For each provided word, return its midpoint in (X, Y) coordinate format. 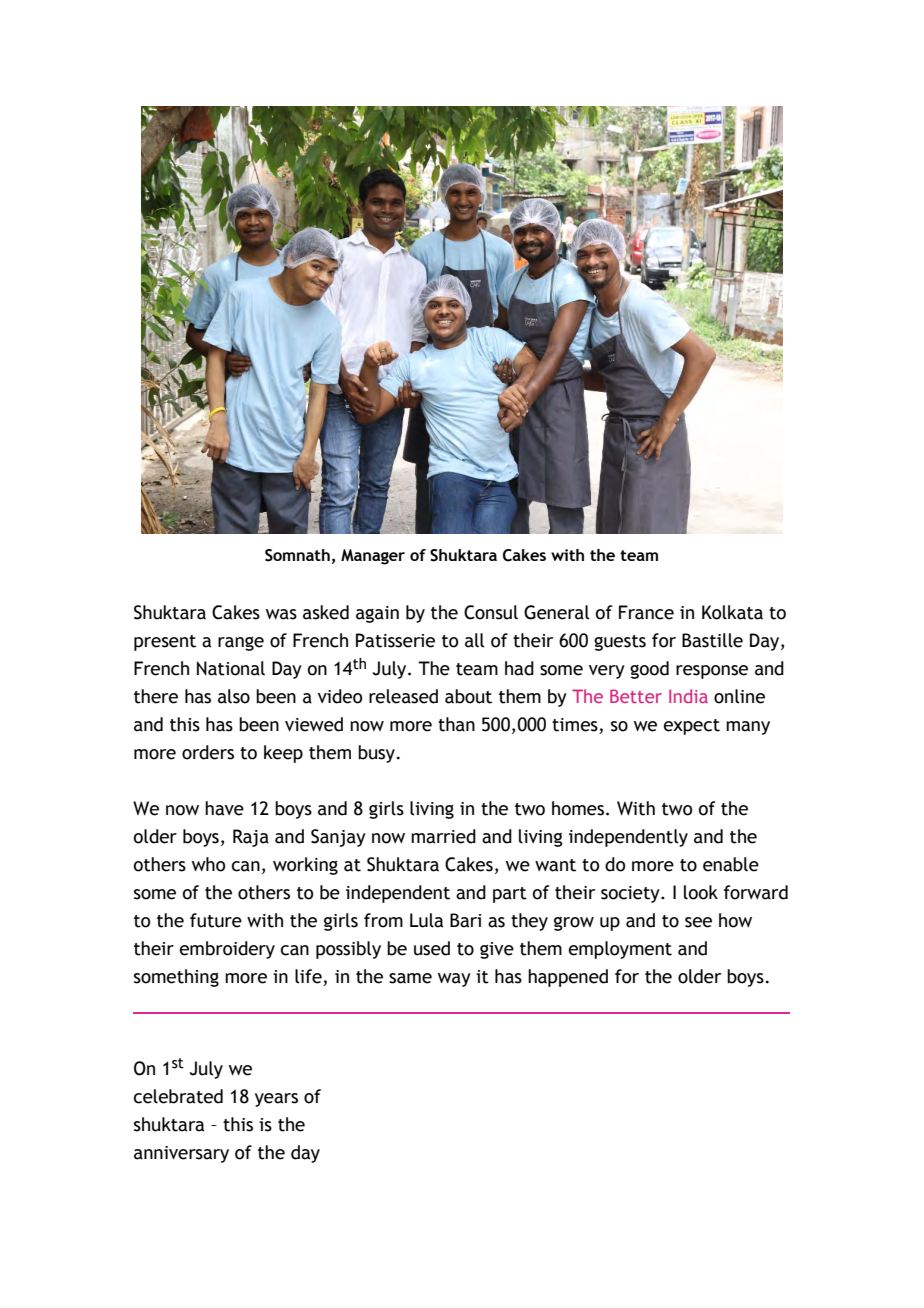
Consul (491, 612)
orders (208, 752)
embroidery (227, 950)
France (646, 612)
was (281, 614)
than (456, 724)
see (698, 922)
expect (692, 727)
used (432, 948)
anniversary (181, 1154)
